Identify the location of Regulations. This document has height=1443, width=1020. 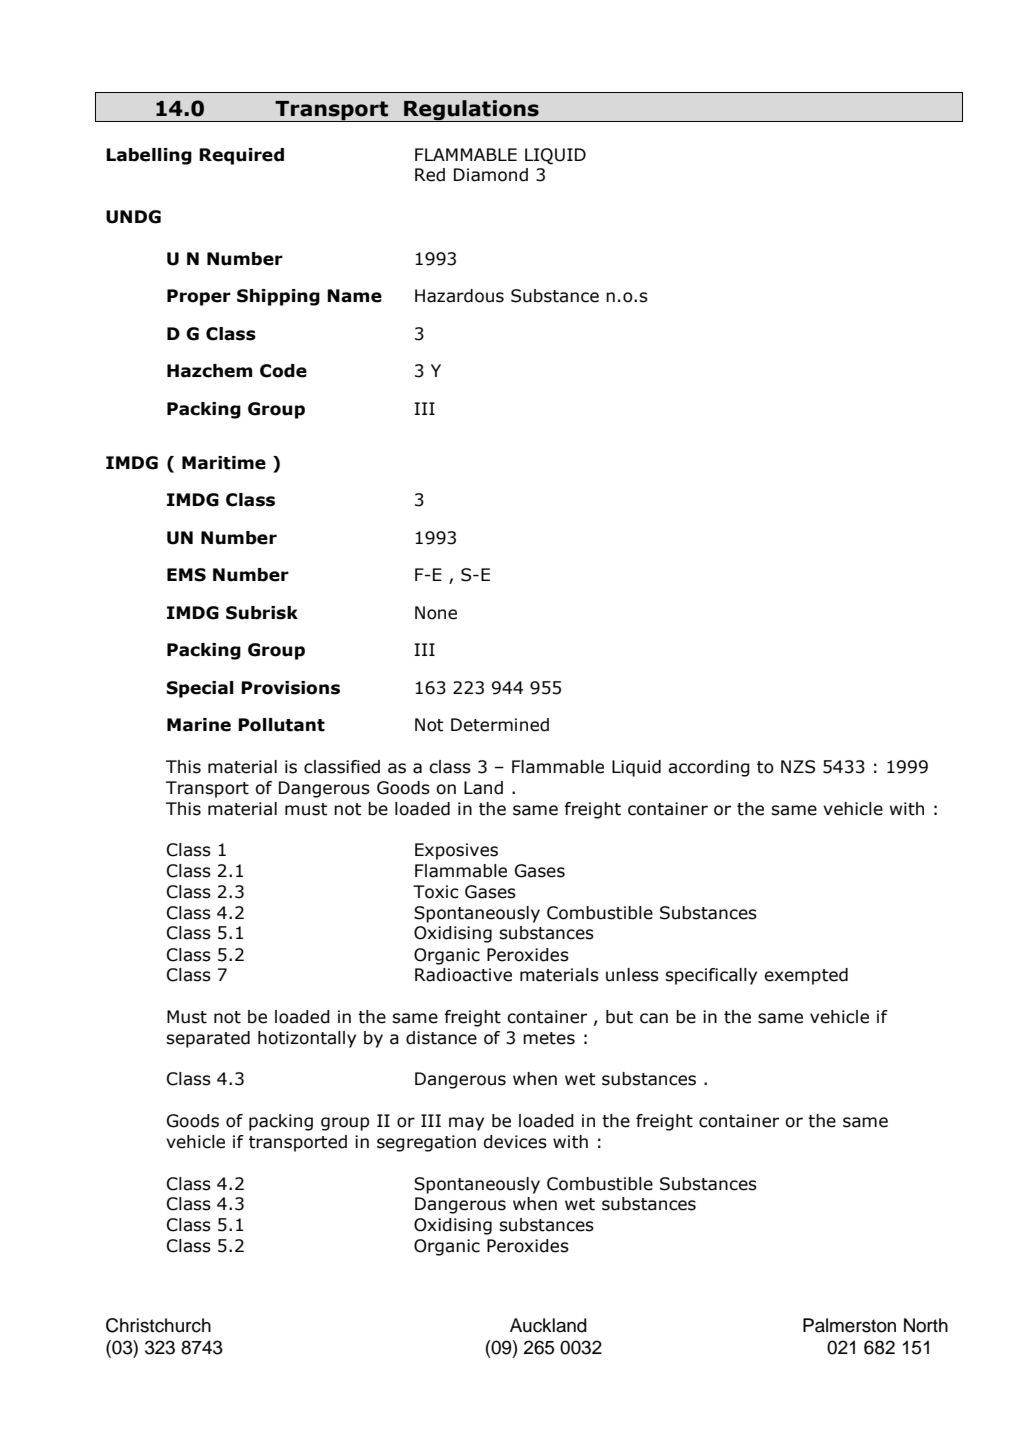
(471, 111).
